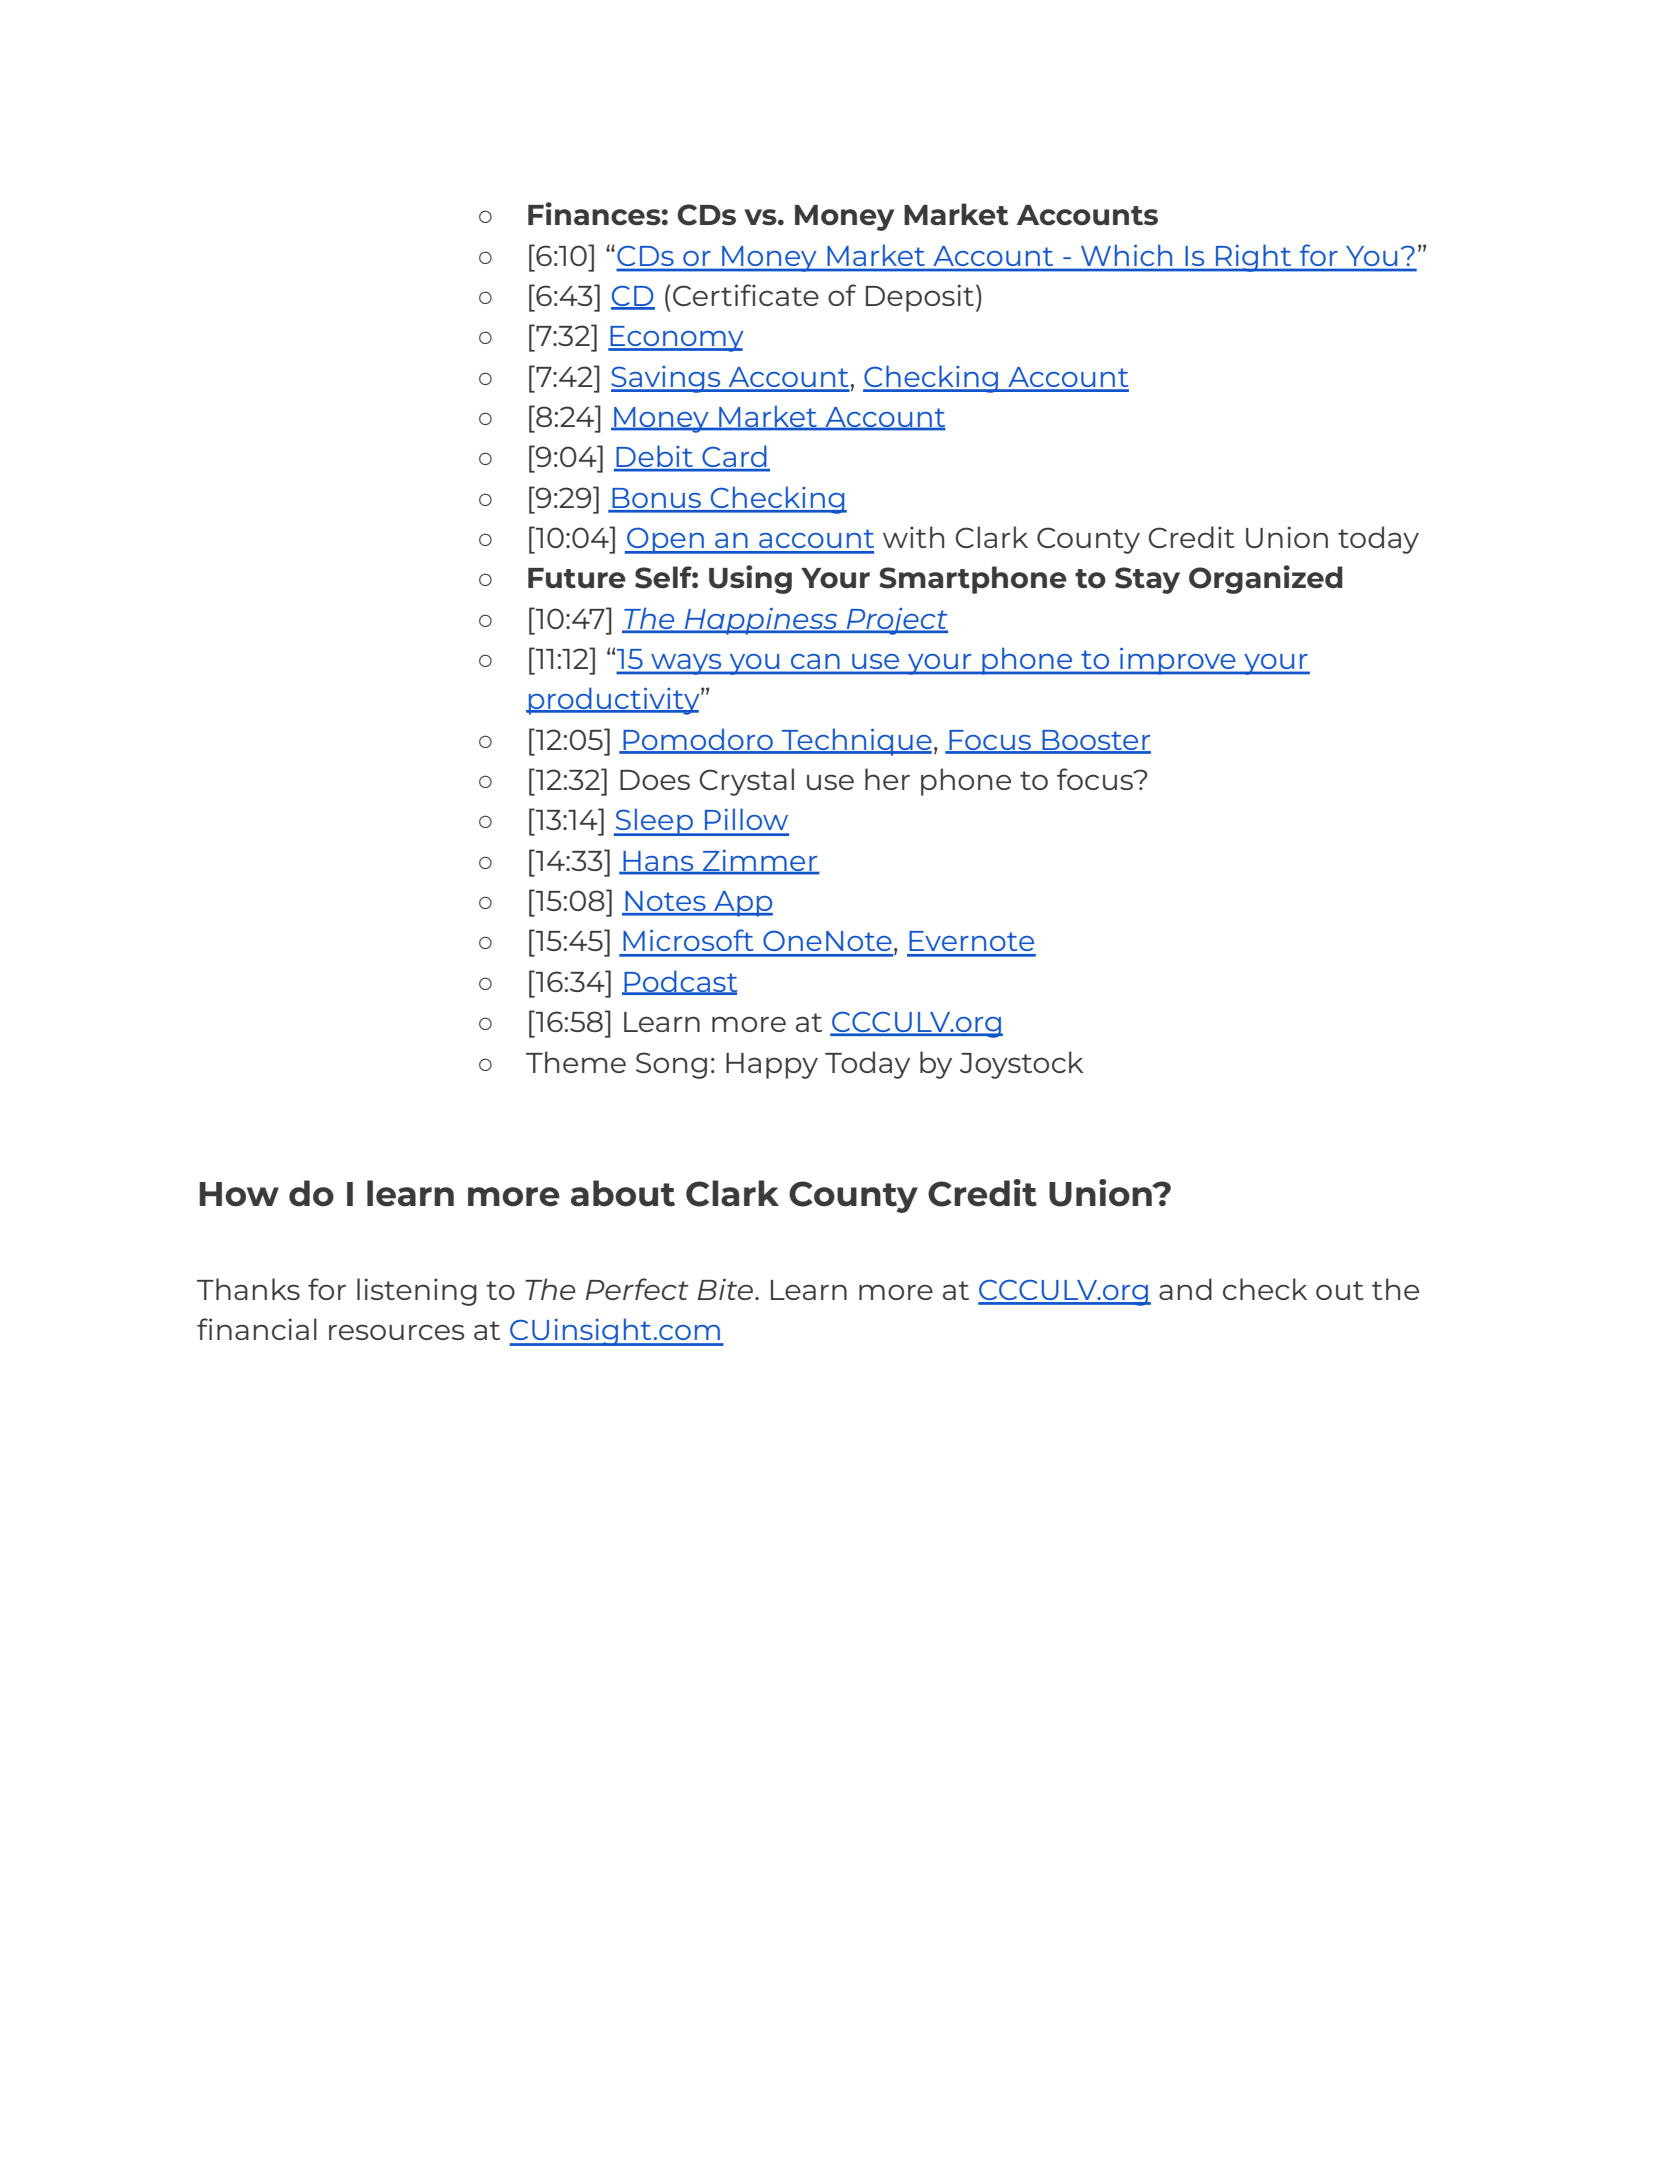  I want to click on listening, so click(417, 1292).
